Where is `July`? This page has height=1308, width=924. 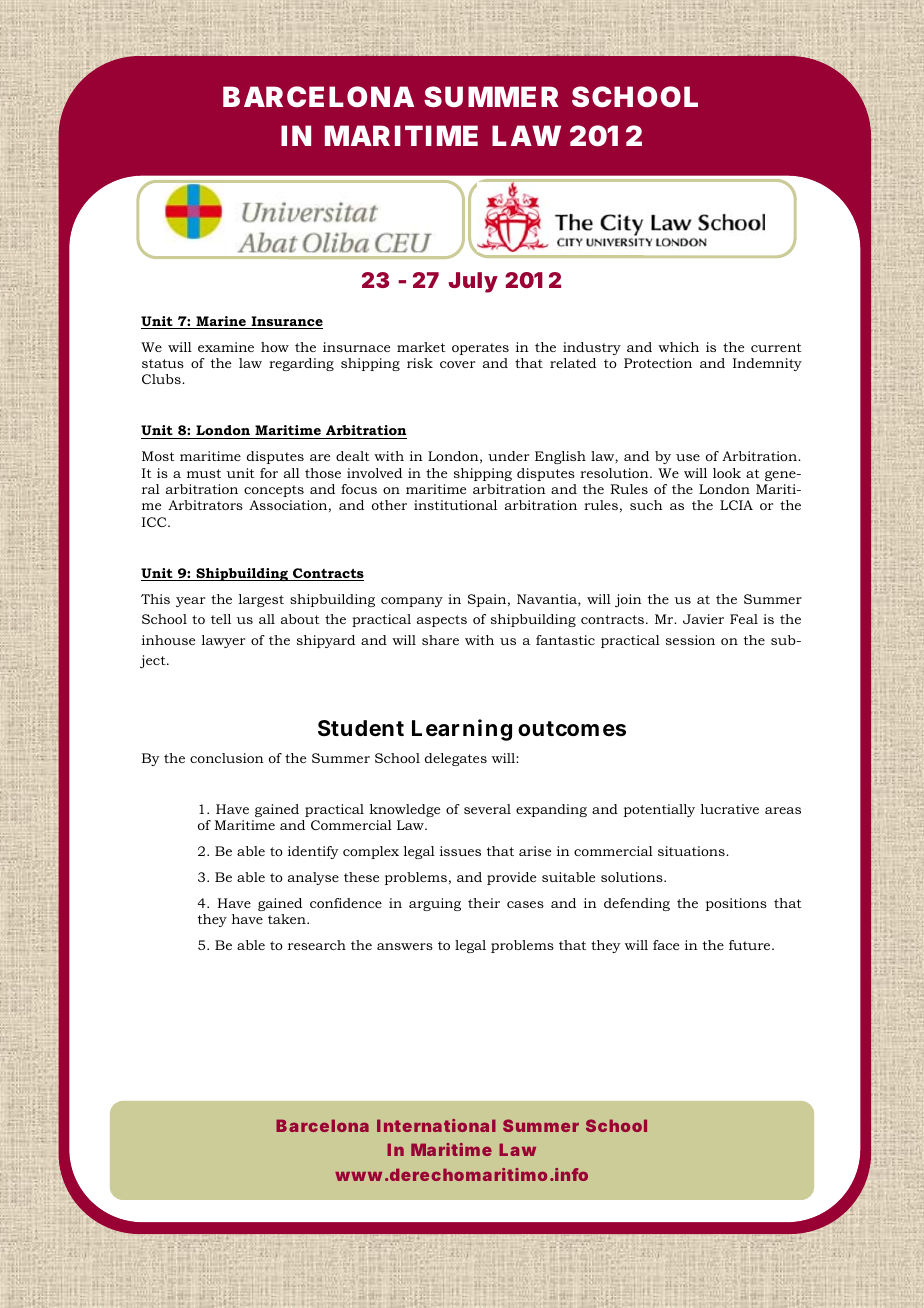 July is located at coordinates (473, 282).
